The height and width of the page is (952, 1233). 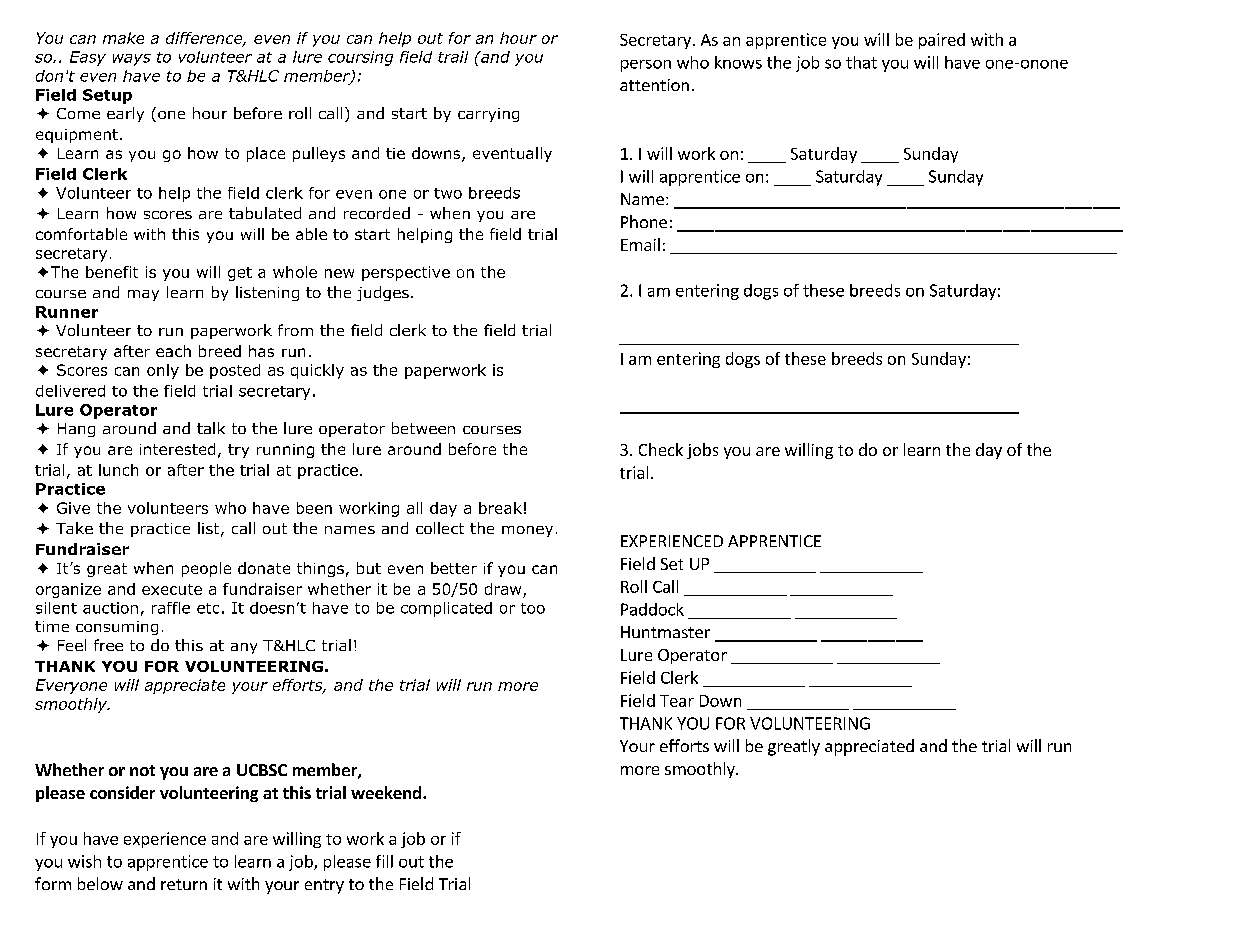 I want to click on return, so click(x=184, y=884).
